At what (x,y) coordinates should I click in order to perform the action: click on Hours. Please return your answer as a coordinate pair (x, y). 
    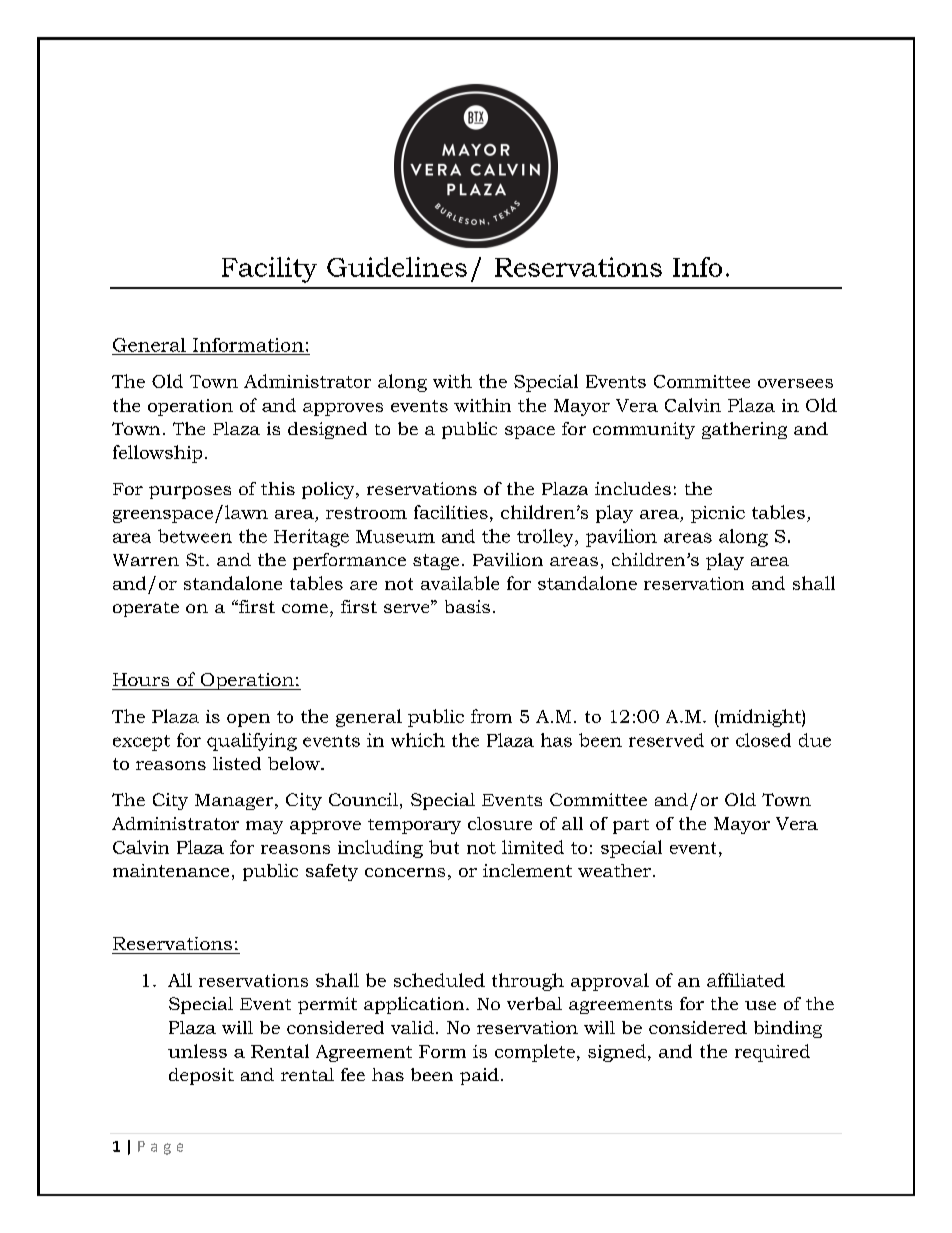
    Looking at the image, I should click on (141, 679).
